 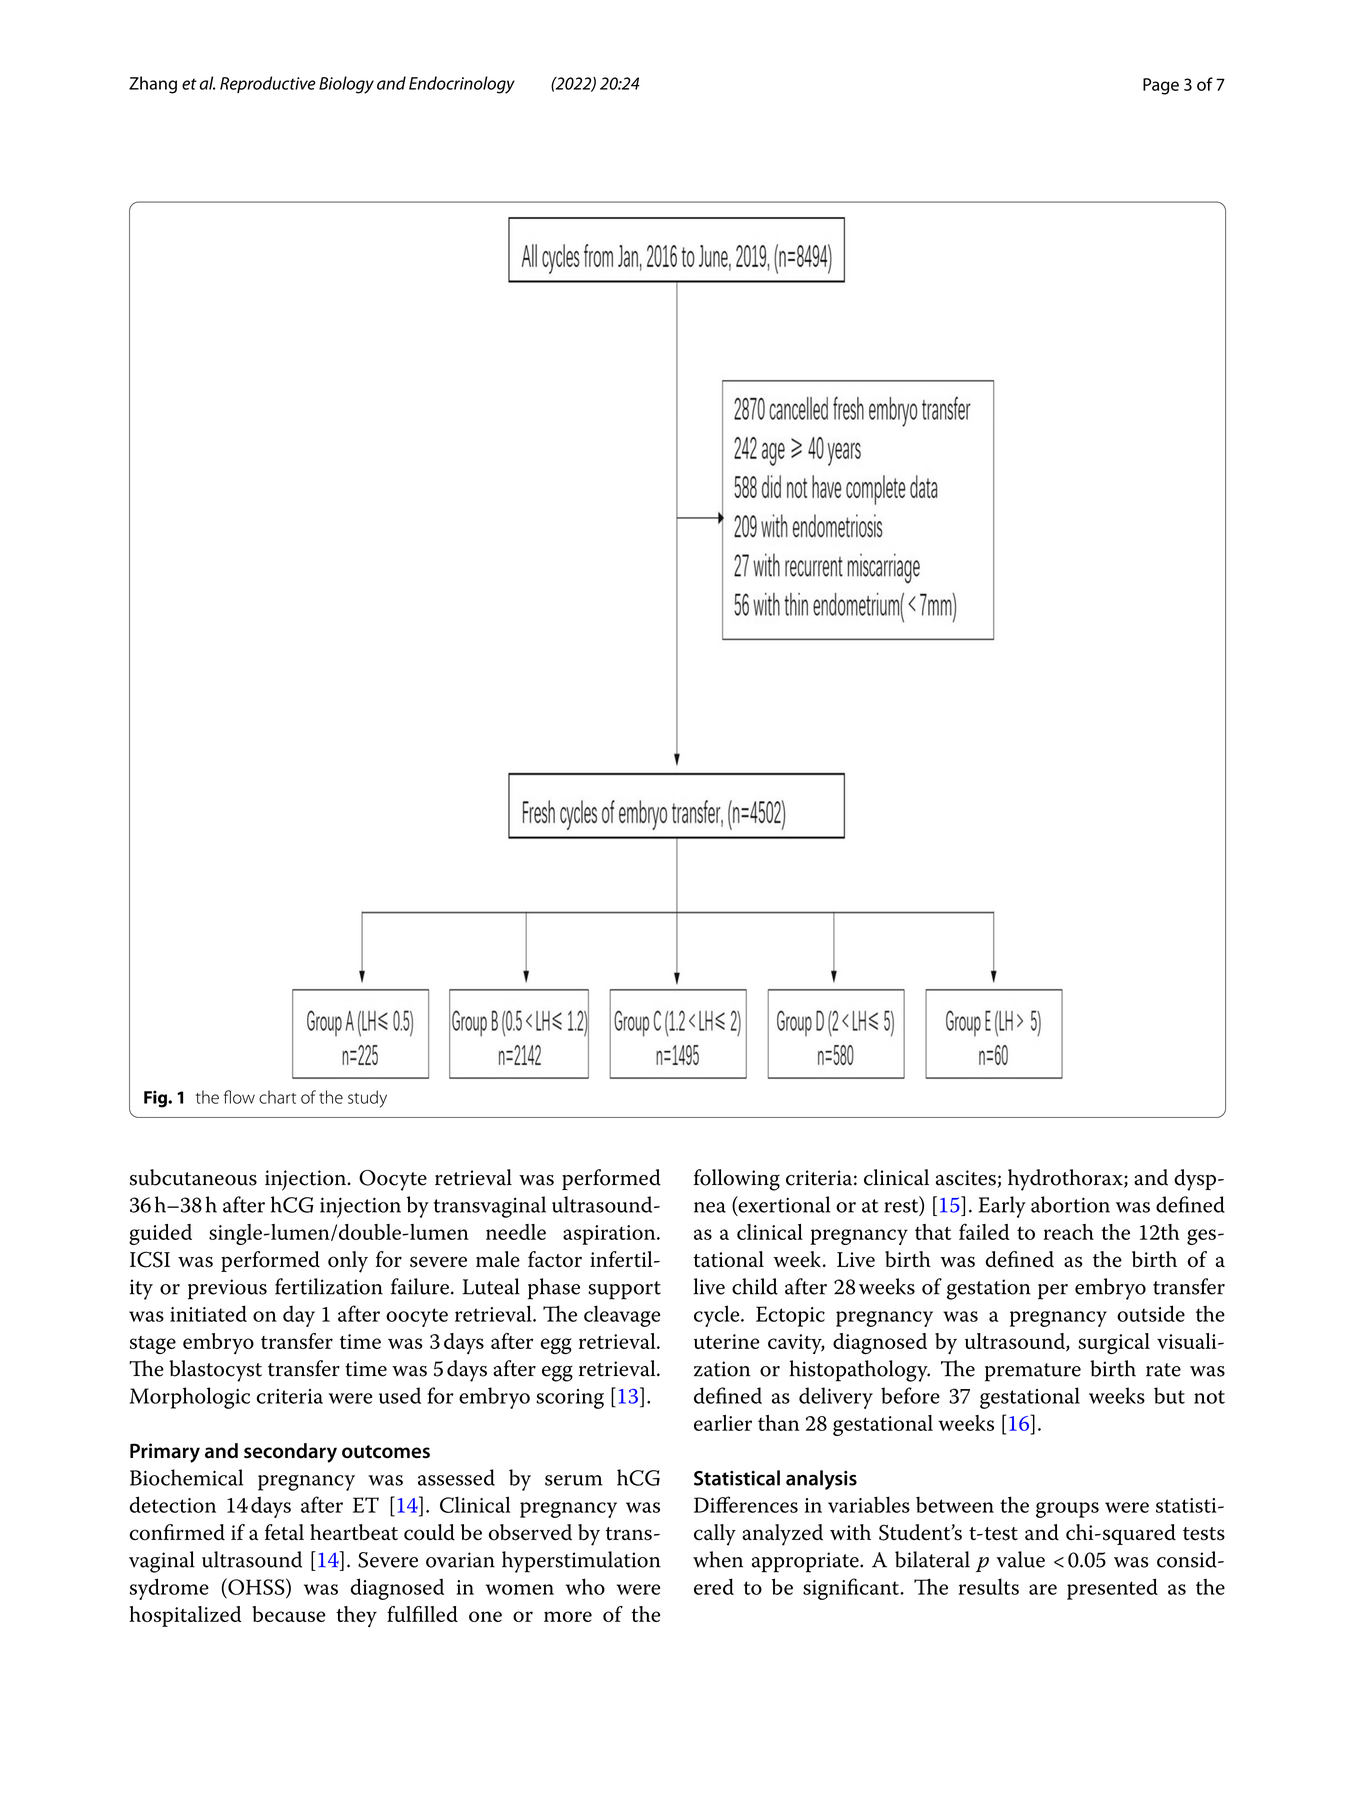 What do you see at coordinates (1002, 1207) in the document?
I see `Early` at bounding box center [1002, 1207].
